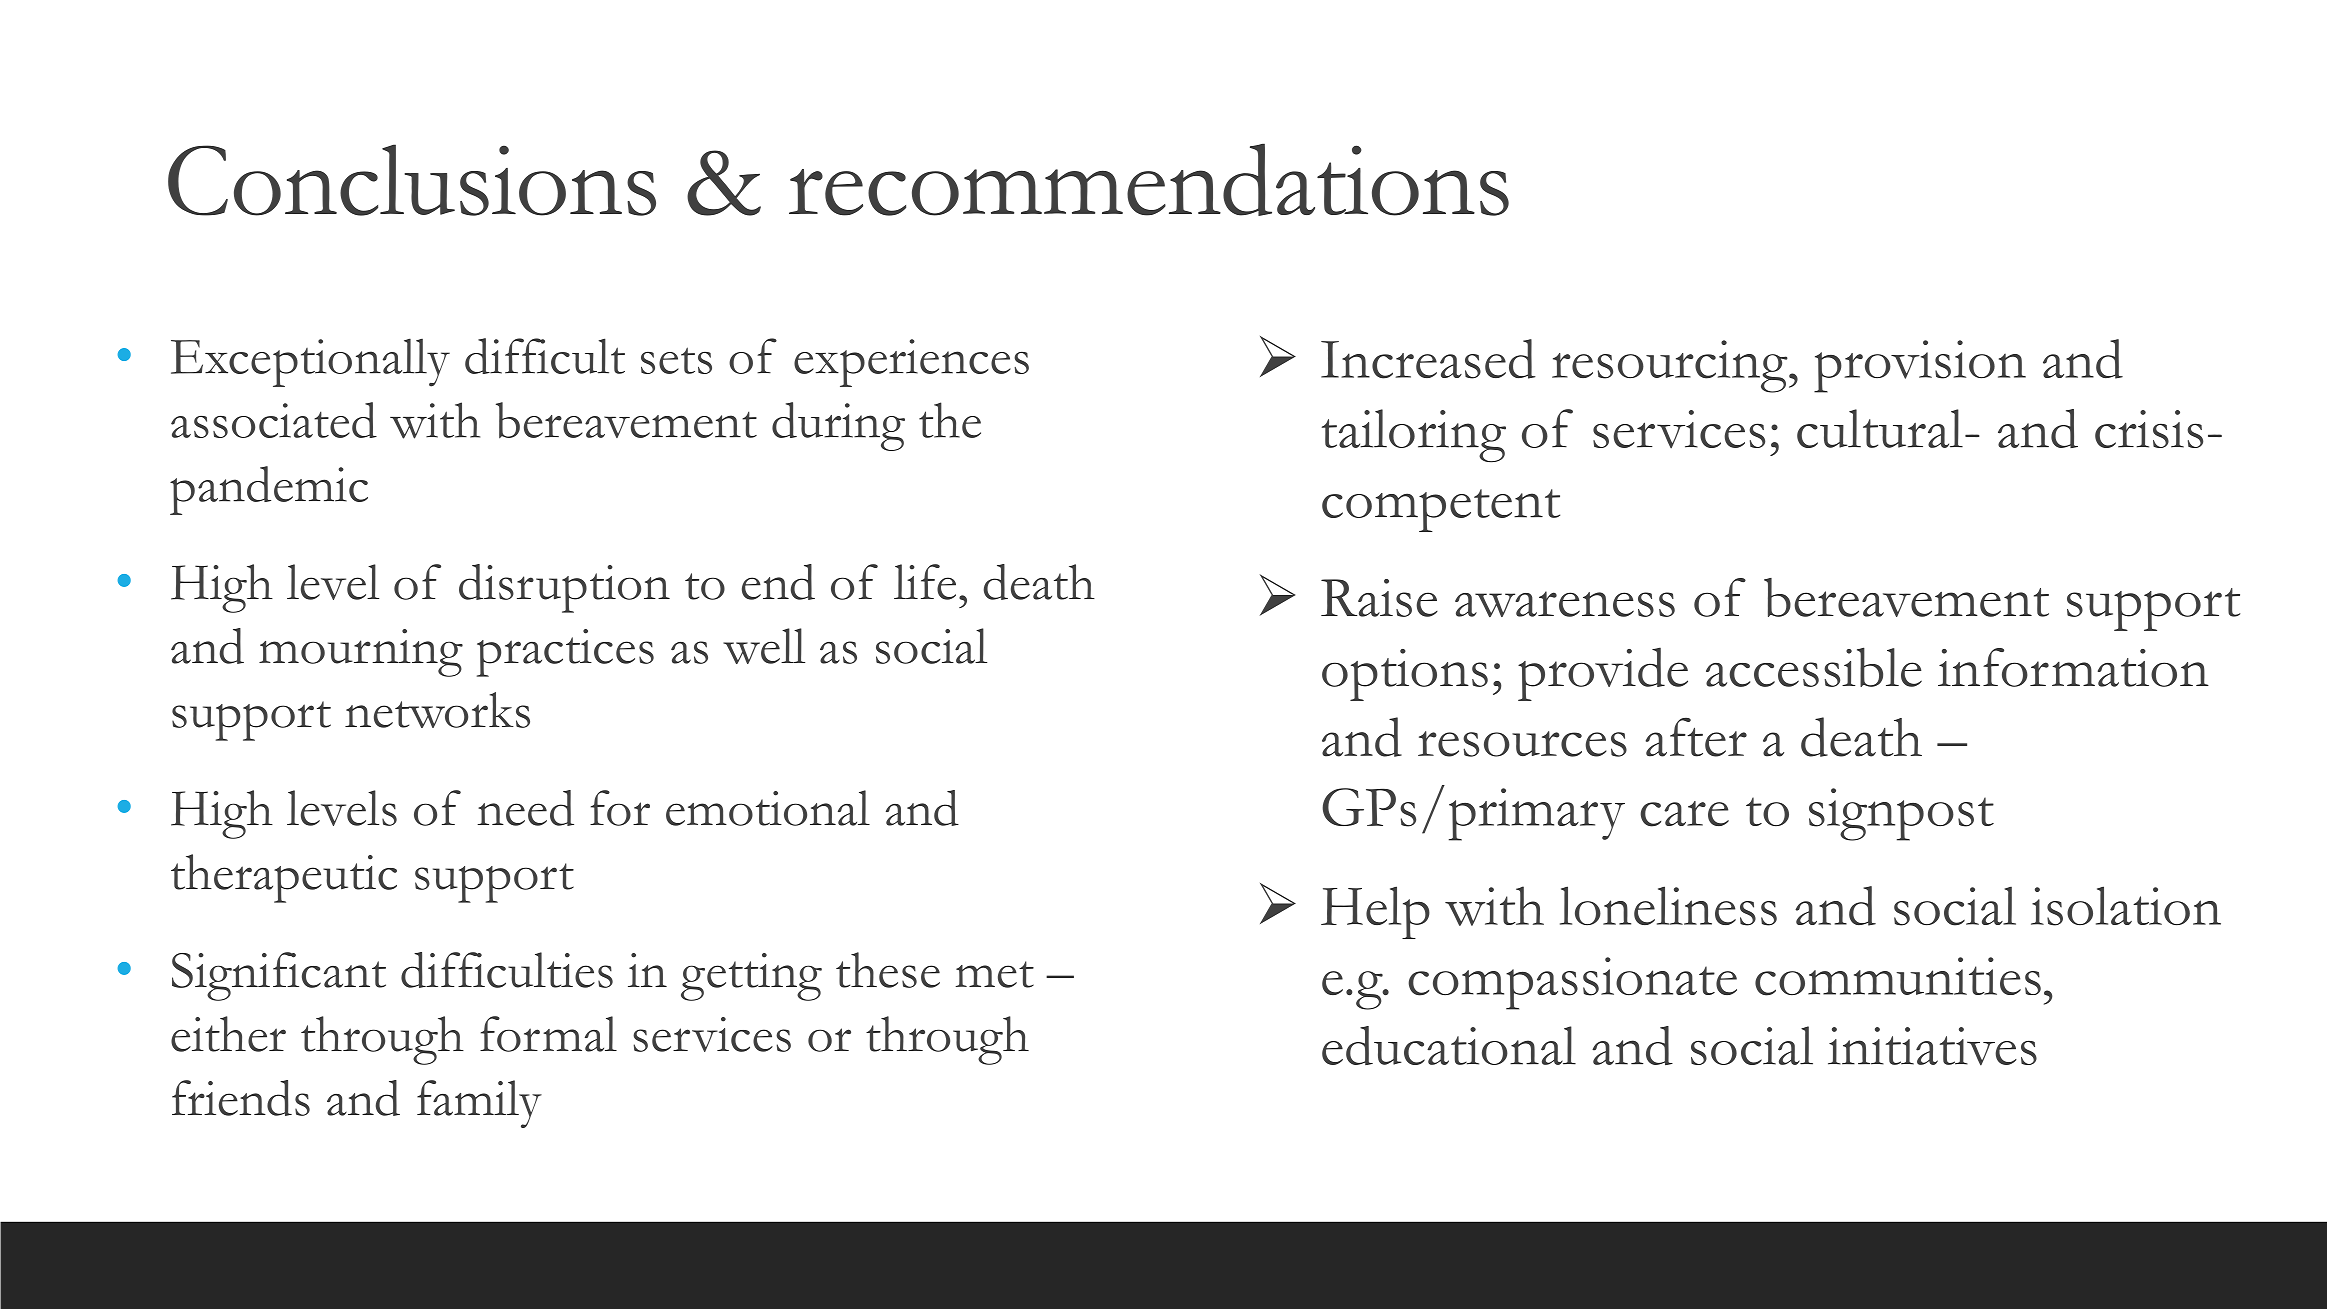  Describe the element at coordinates (1920, 366) in the screenshot. I see `provision` at that location.
